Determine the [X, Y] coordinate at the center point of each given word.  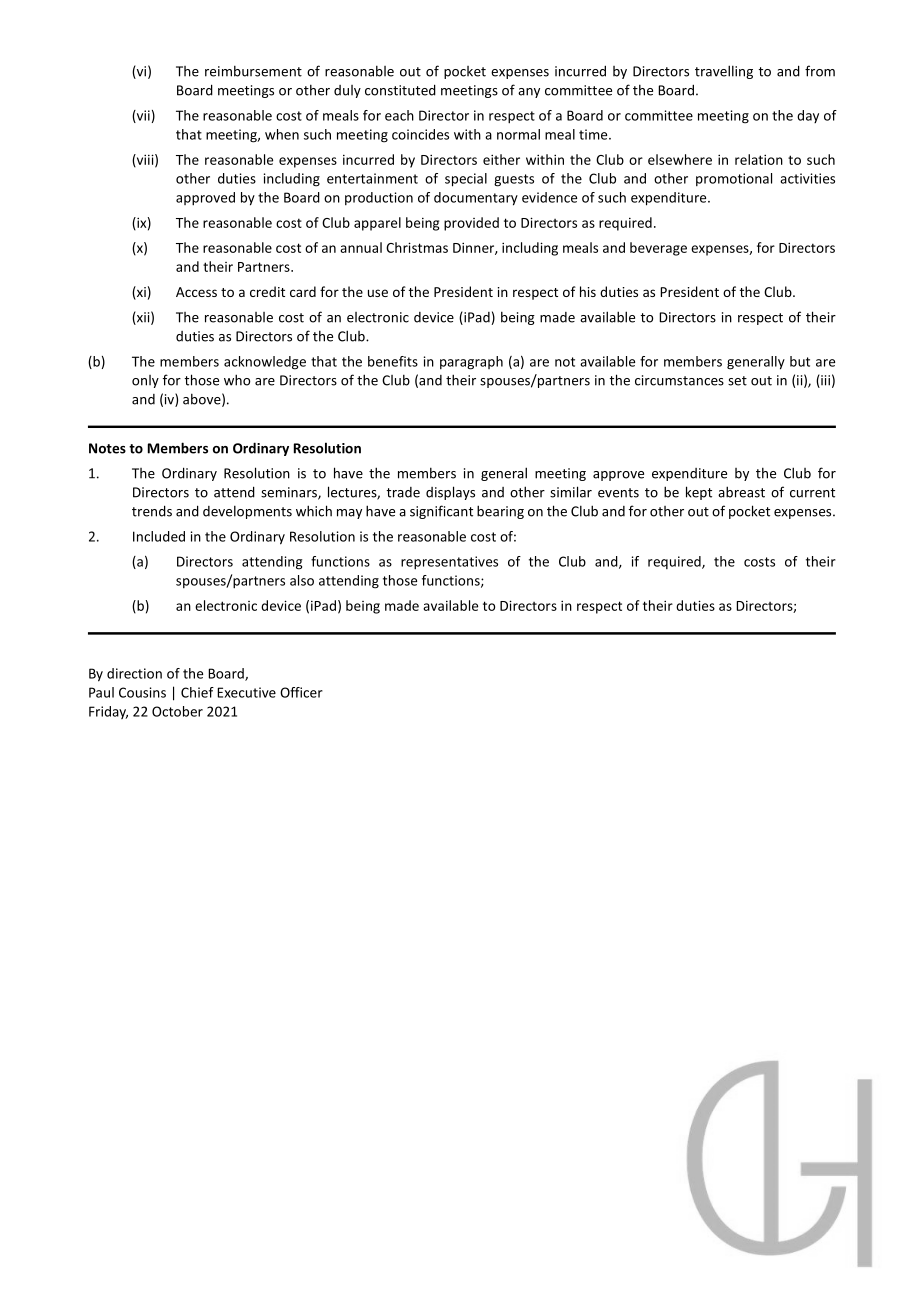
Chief [197, 692]
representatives [449, 563]
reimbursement [253, 71]
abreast [741, 492]
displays [450, 493]
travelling [724, 72]
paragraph [471, 363]
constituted [400, 90]
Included [159, 536]
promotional [734, 179]
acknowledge [265, 363]
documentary [476, 199]
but [800, 361]
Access [196, 292]
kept [699, 493]
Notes [107, 448]
